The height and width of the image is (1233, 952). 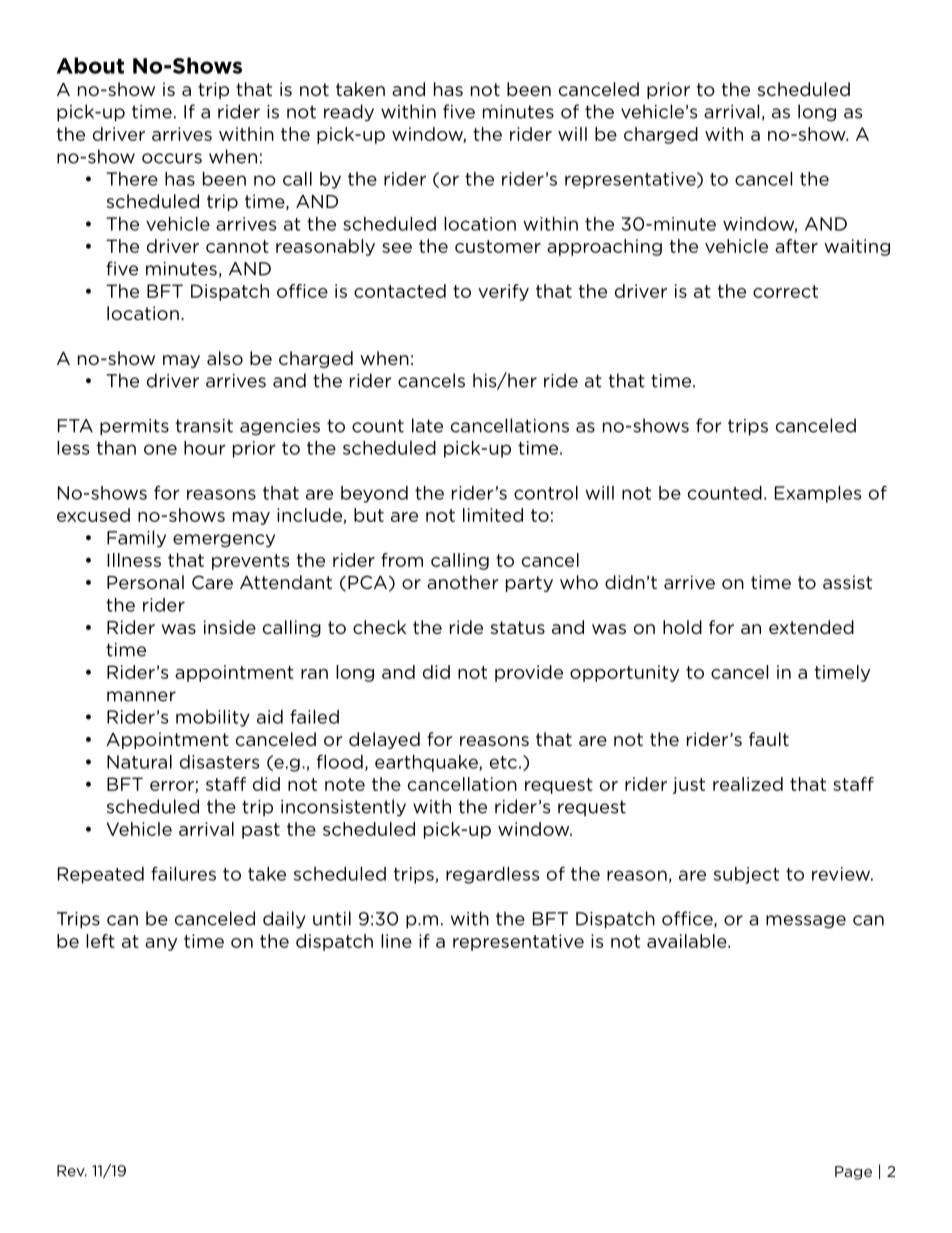 I want to click on failures, so click(x=183, y=874).
